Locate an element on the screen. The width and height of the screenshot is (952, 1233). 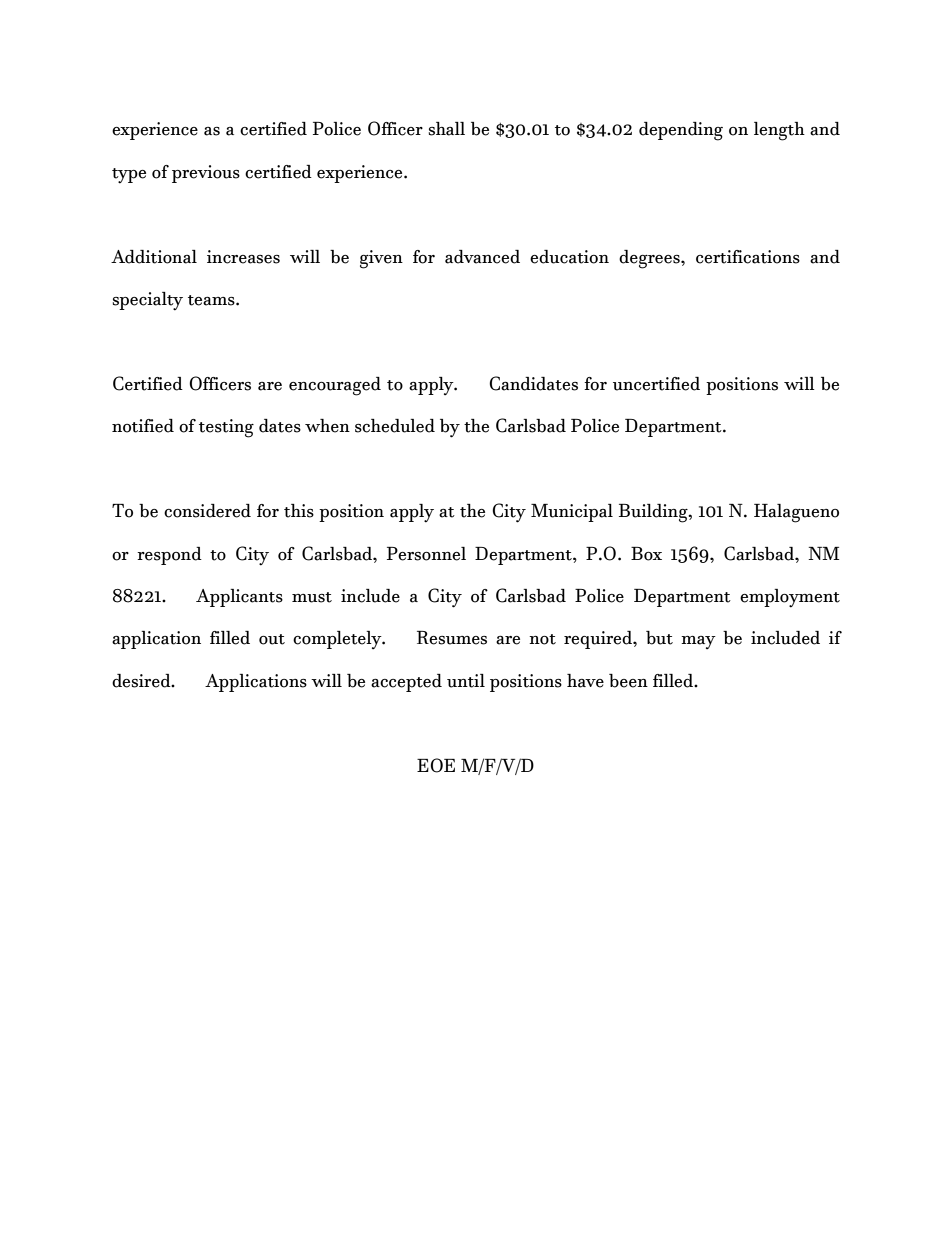
depending is located at coordinates (681, 131).
